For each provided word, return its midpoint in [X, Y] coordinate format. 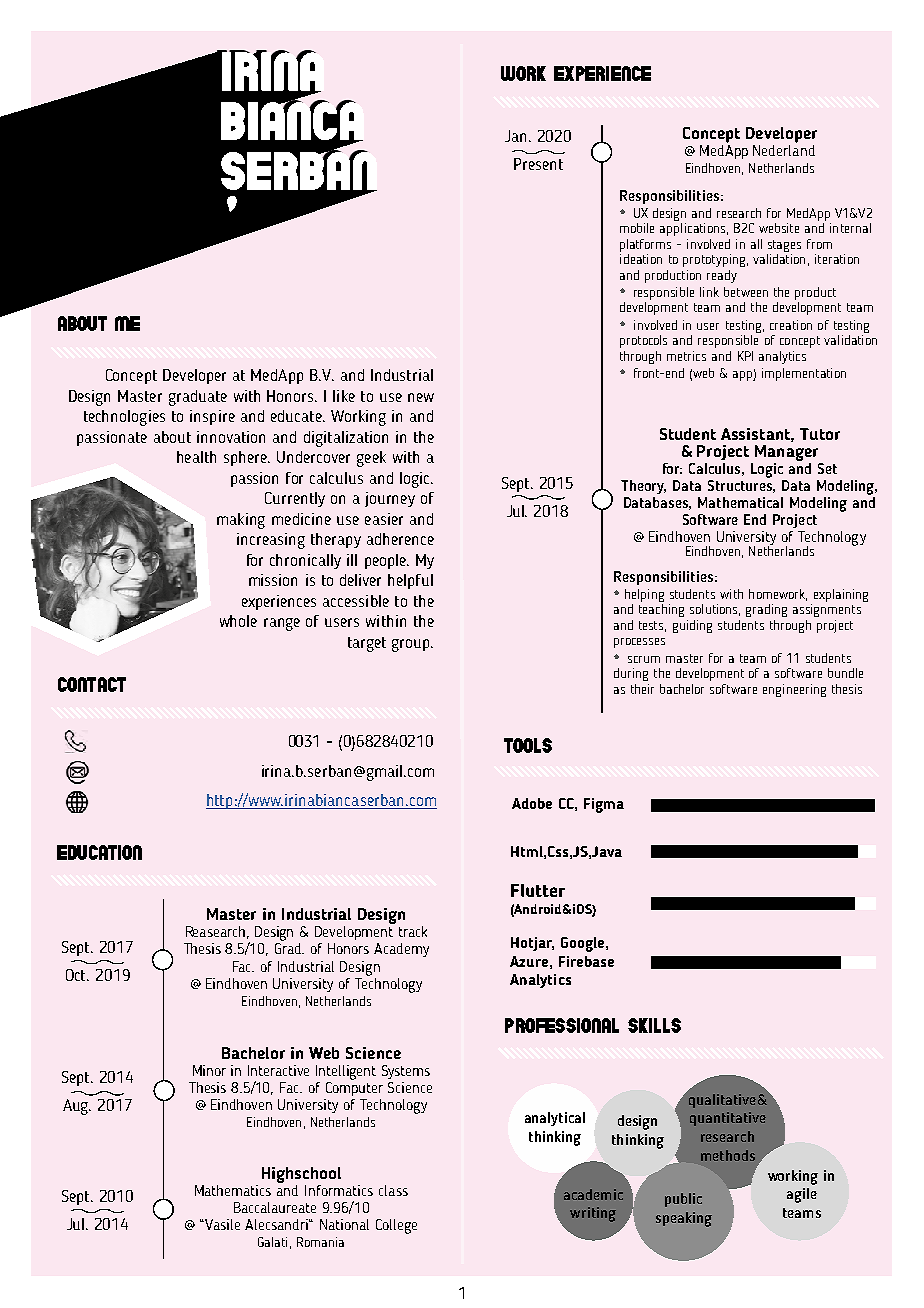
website [779, 228]
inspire [212, 417]
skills [654, 1025]
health [196, 457]
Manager [786, 453]
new [421, 397]
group [412, 645]
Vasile [222, 1224]
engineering [794, 690]
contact [92, 684]
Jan [517, 136]
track [413, 931]
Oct [77, 975]
